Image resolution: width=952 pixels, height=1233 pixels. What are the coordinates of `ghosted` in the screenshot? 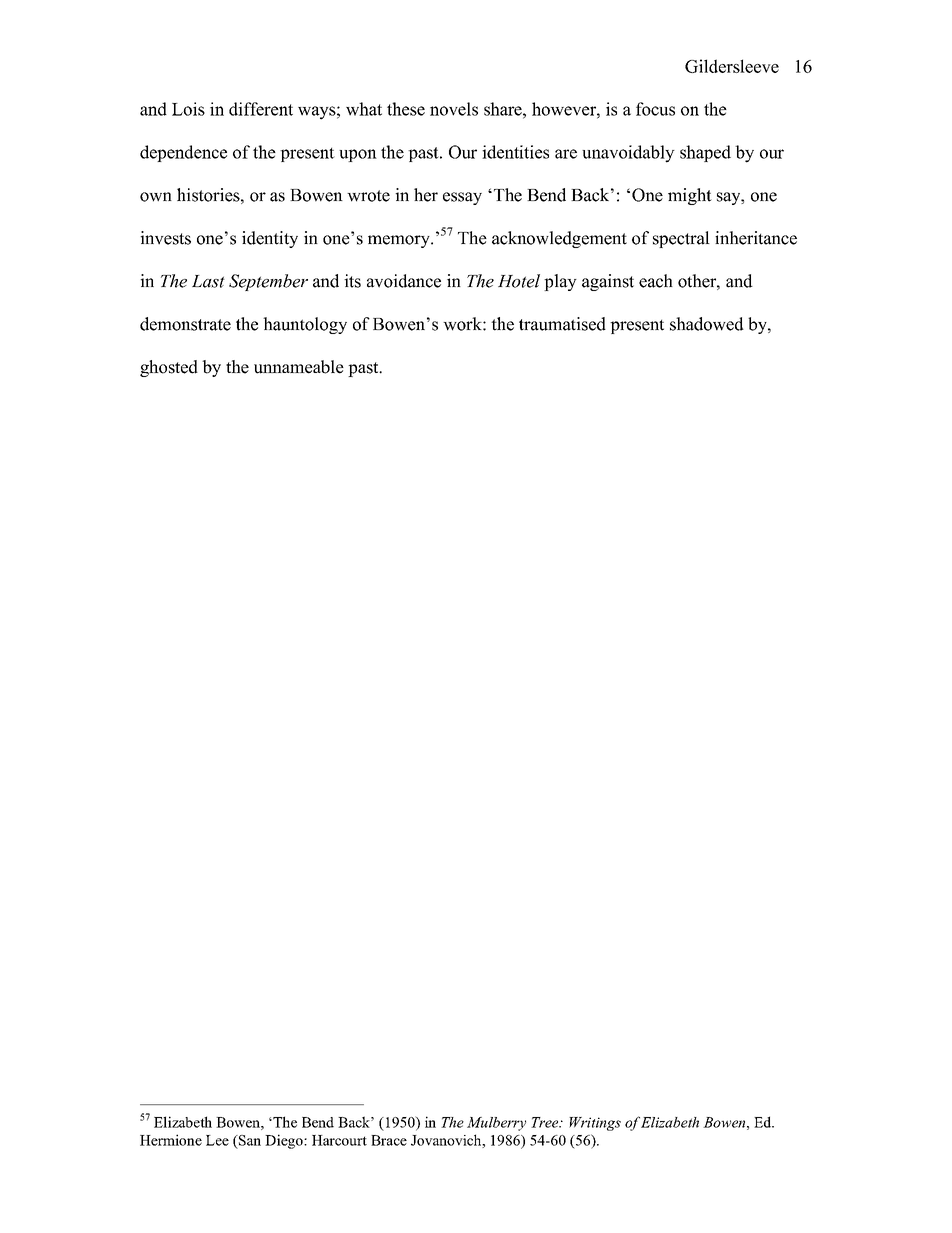 It's located at (169, 368).
